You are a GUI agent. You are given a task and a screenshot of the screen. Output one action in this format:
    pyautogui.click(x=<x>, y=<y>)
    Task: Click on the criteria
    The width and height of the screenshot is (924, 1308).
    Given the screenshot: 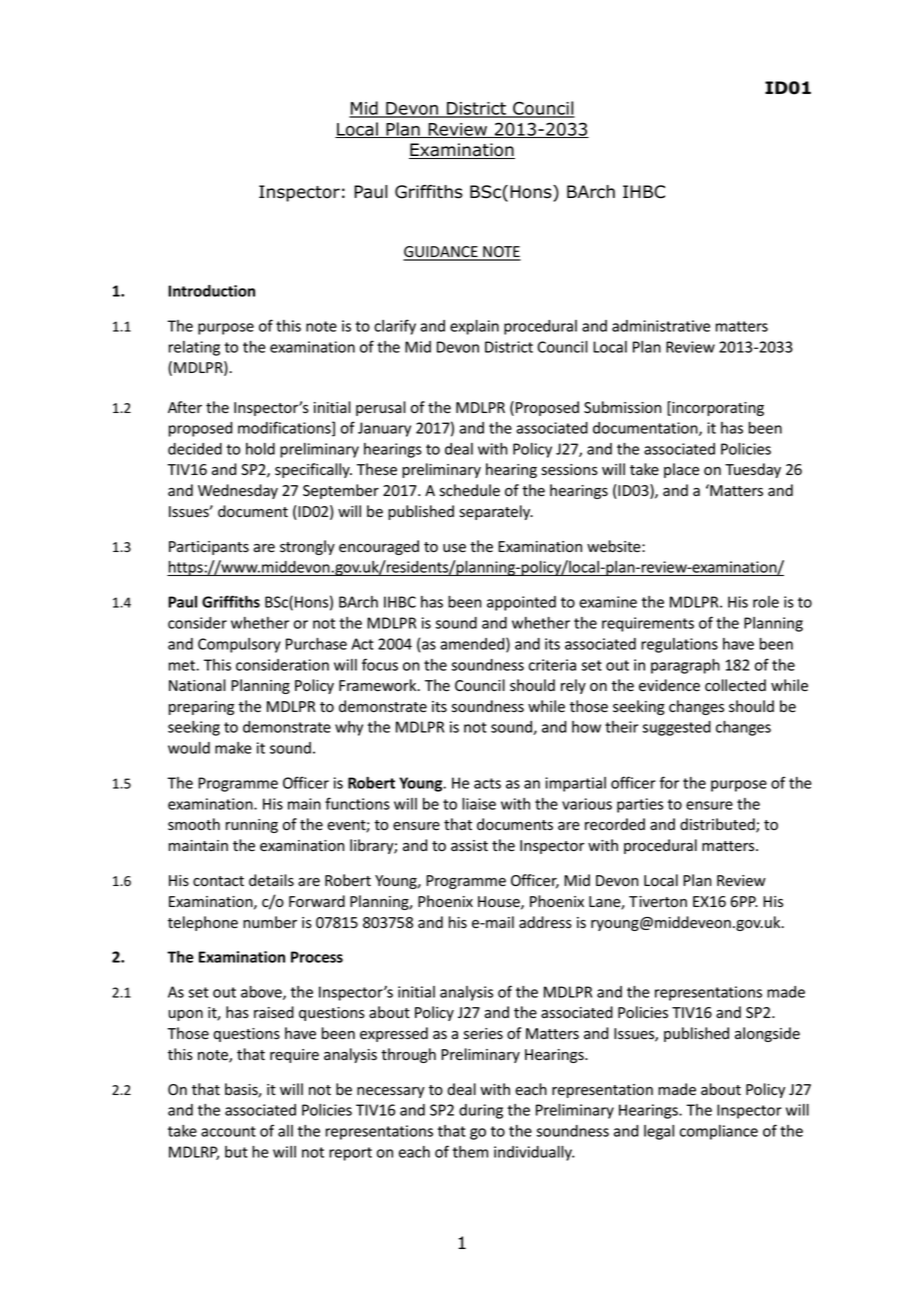 What is the action you would take?
    pyautogui.click(x=552, y=665)
